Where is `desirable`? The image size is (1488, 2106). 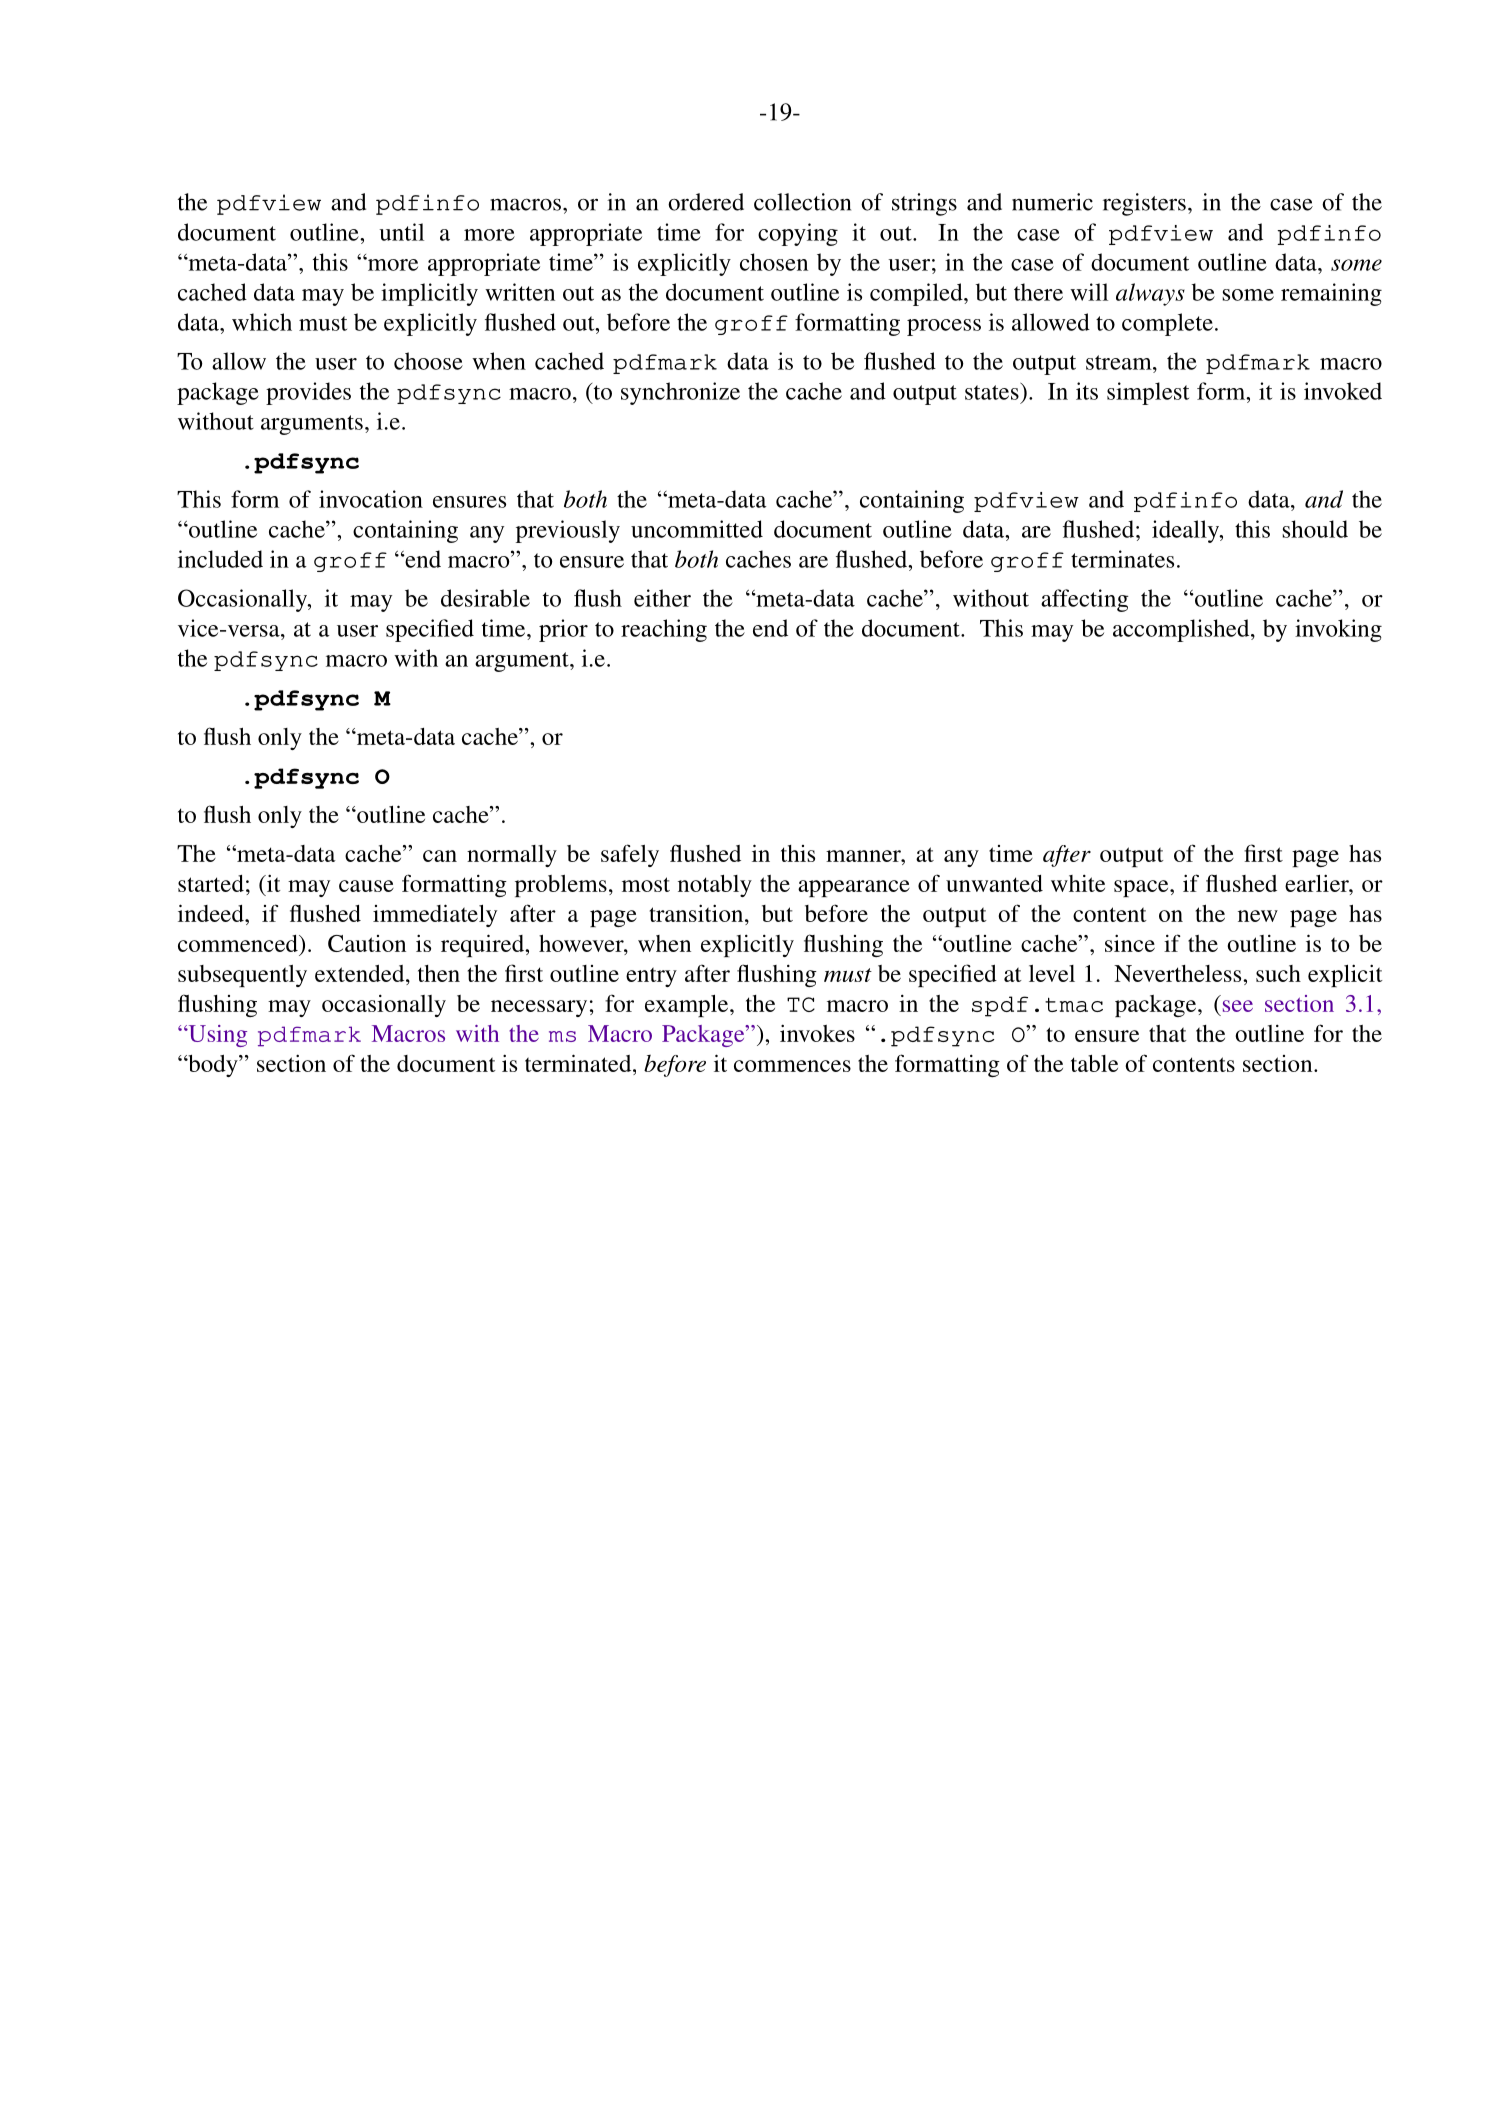 desirable is located at coordinates (485, 598).
